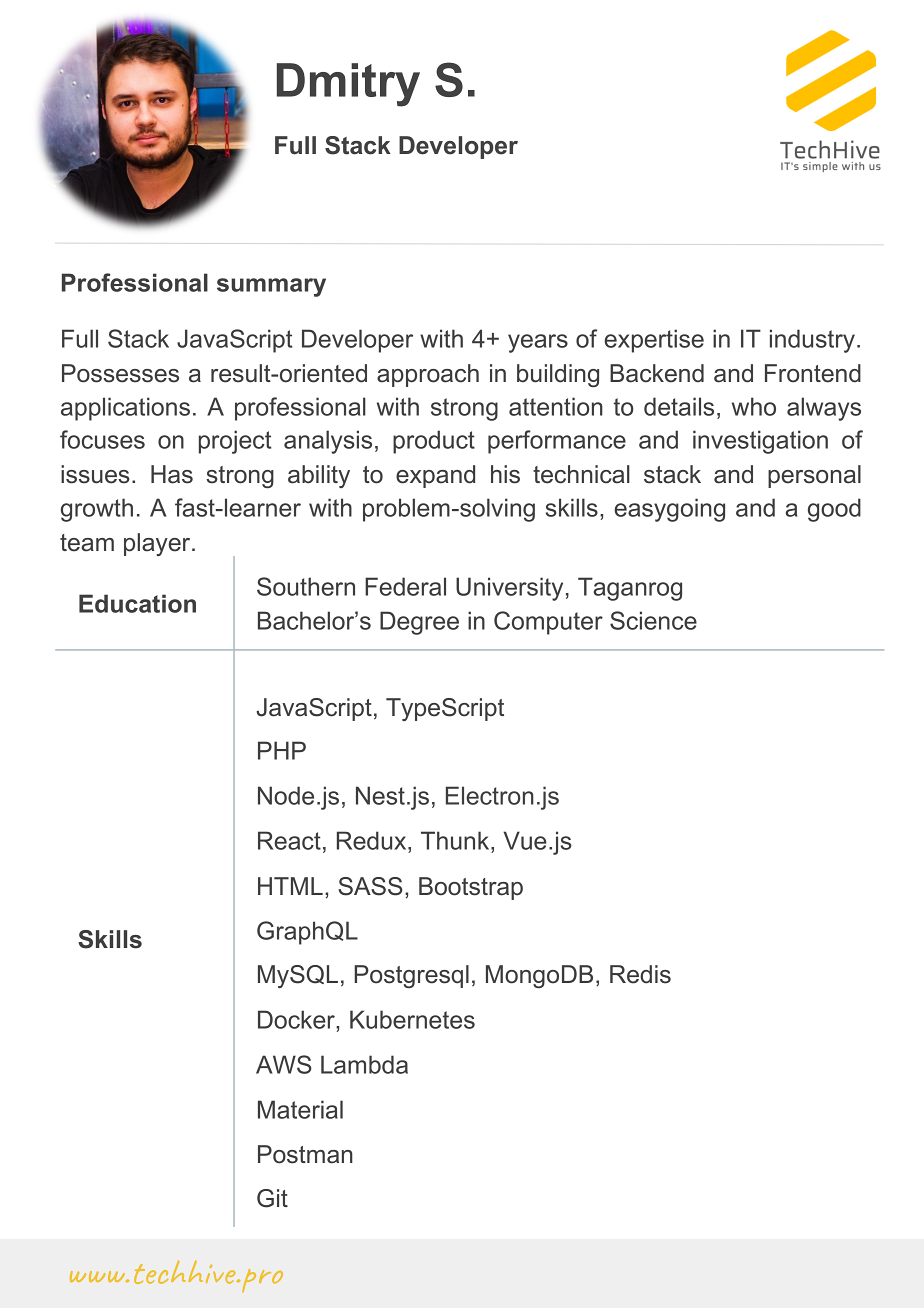 Image resolution: width=924 pixels, height=1308 pixels. I want to click on Dmitry, so click(348, 85).
